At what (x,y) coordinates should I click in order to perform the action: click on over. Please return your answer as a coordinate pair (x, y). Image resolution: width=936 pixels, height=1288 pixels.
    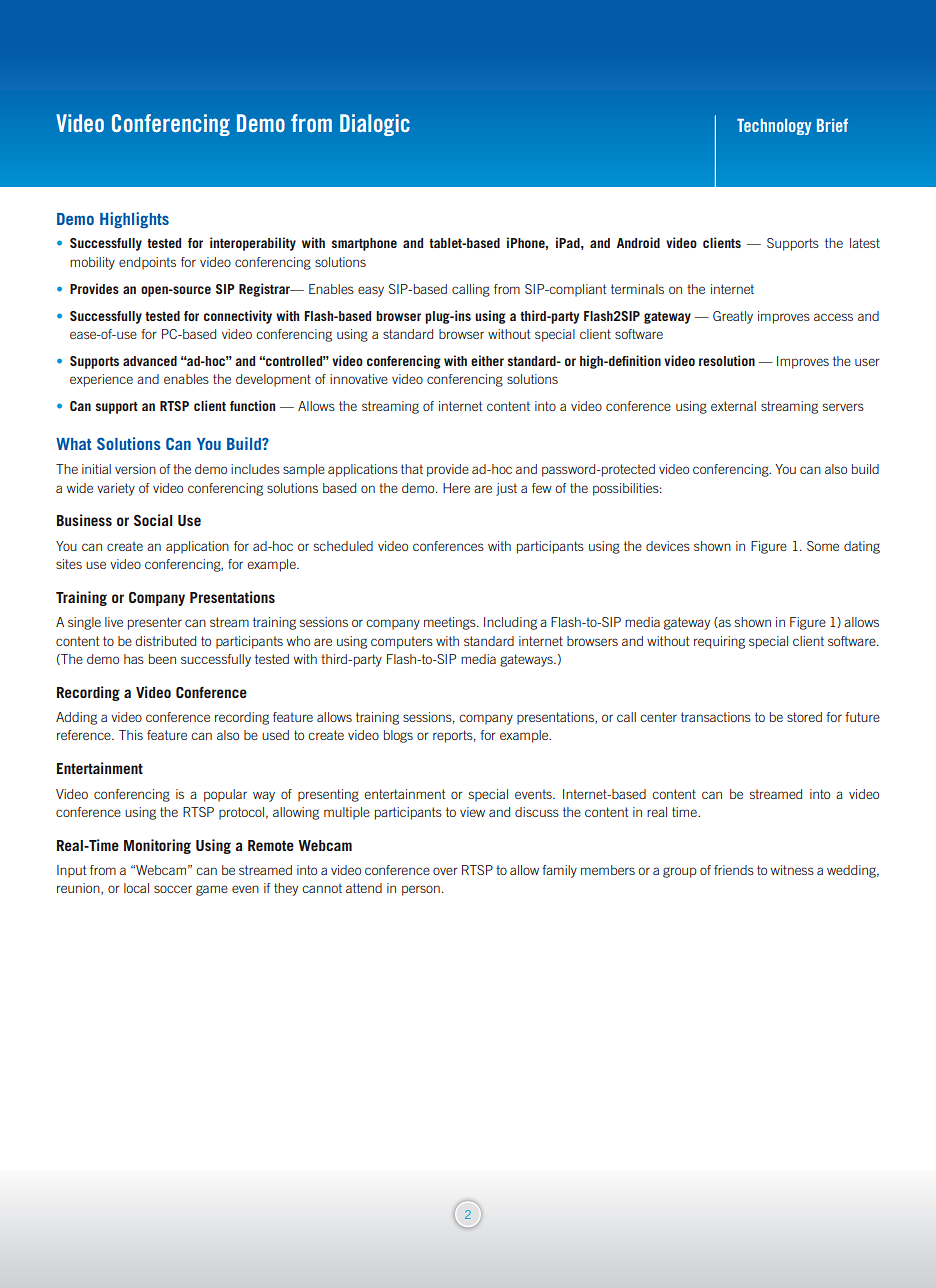
    Looking at the image, I should click on (445, 871).
